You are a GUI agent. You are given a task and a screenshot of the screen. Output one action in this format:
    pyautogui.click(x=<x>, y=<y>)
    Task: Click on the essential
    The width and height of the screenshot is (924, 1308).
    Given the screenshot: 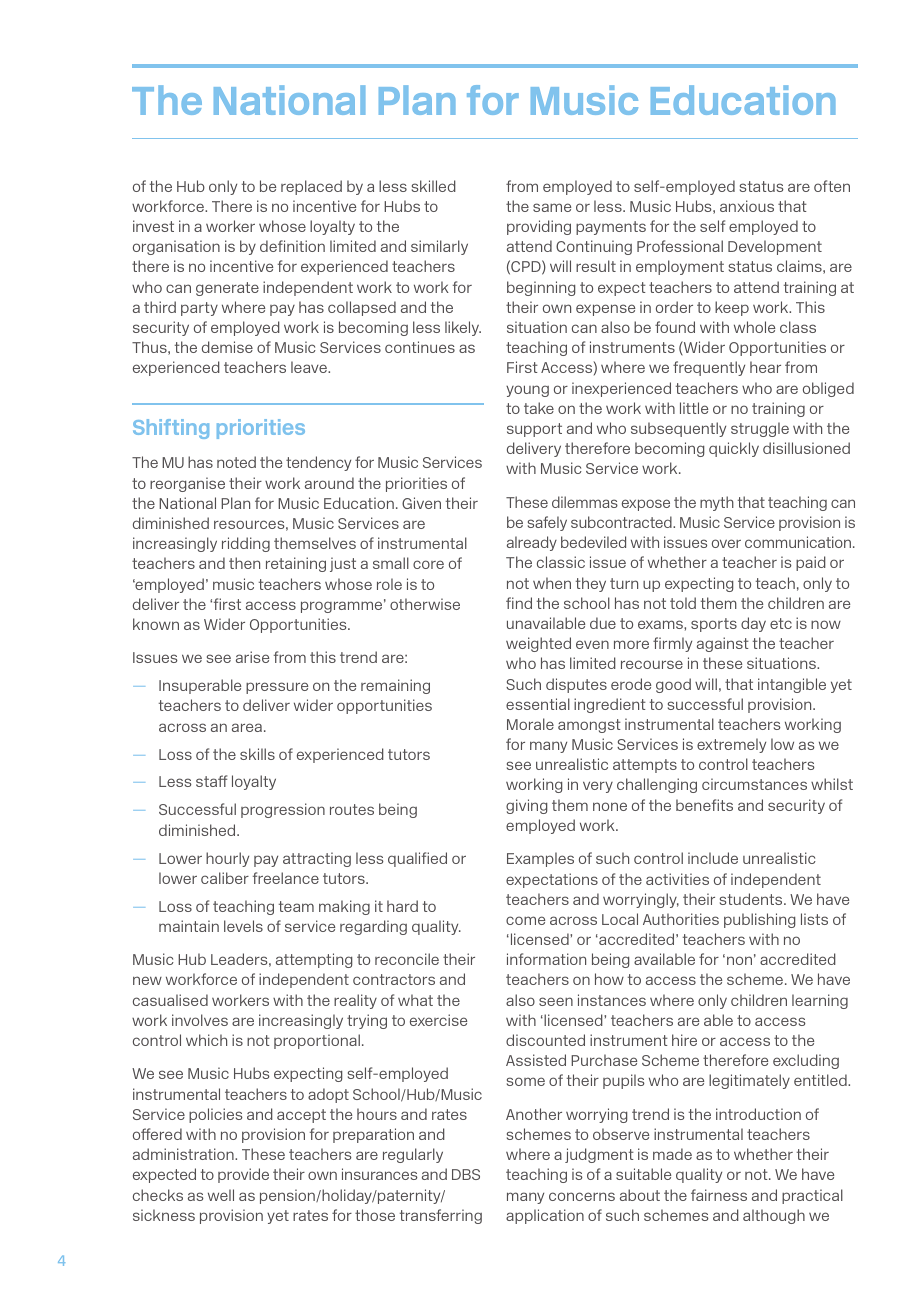 What is the action you would take?
    pyautogui.click(x=538, y=704)
